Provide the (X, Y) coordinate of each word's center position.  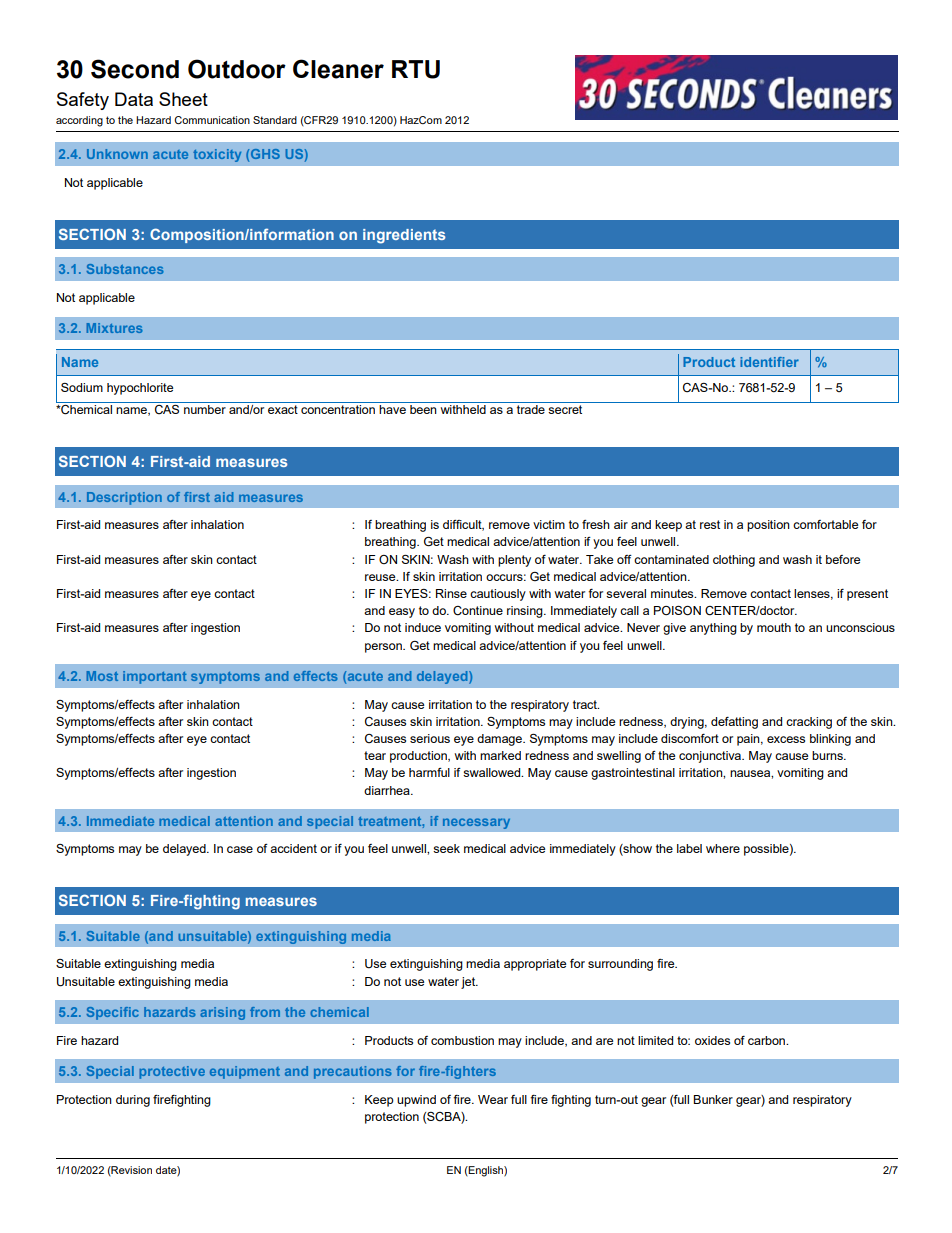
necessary (476, 823)
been (423, 409)
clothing (734, 561)
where (723, 848)
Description (124, 498)
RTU (416, 69)
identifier (769, 362)
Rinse (451, 593)
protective (172, 1072)
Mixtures (114, 328)
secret (565, 409)
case (240, 849)
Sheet (183, 99)
